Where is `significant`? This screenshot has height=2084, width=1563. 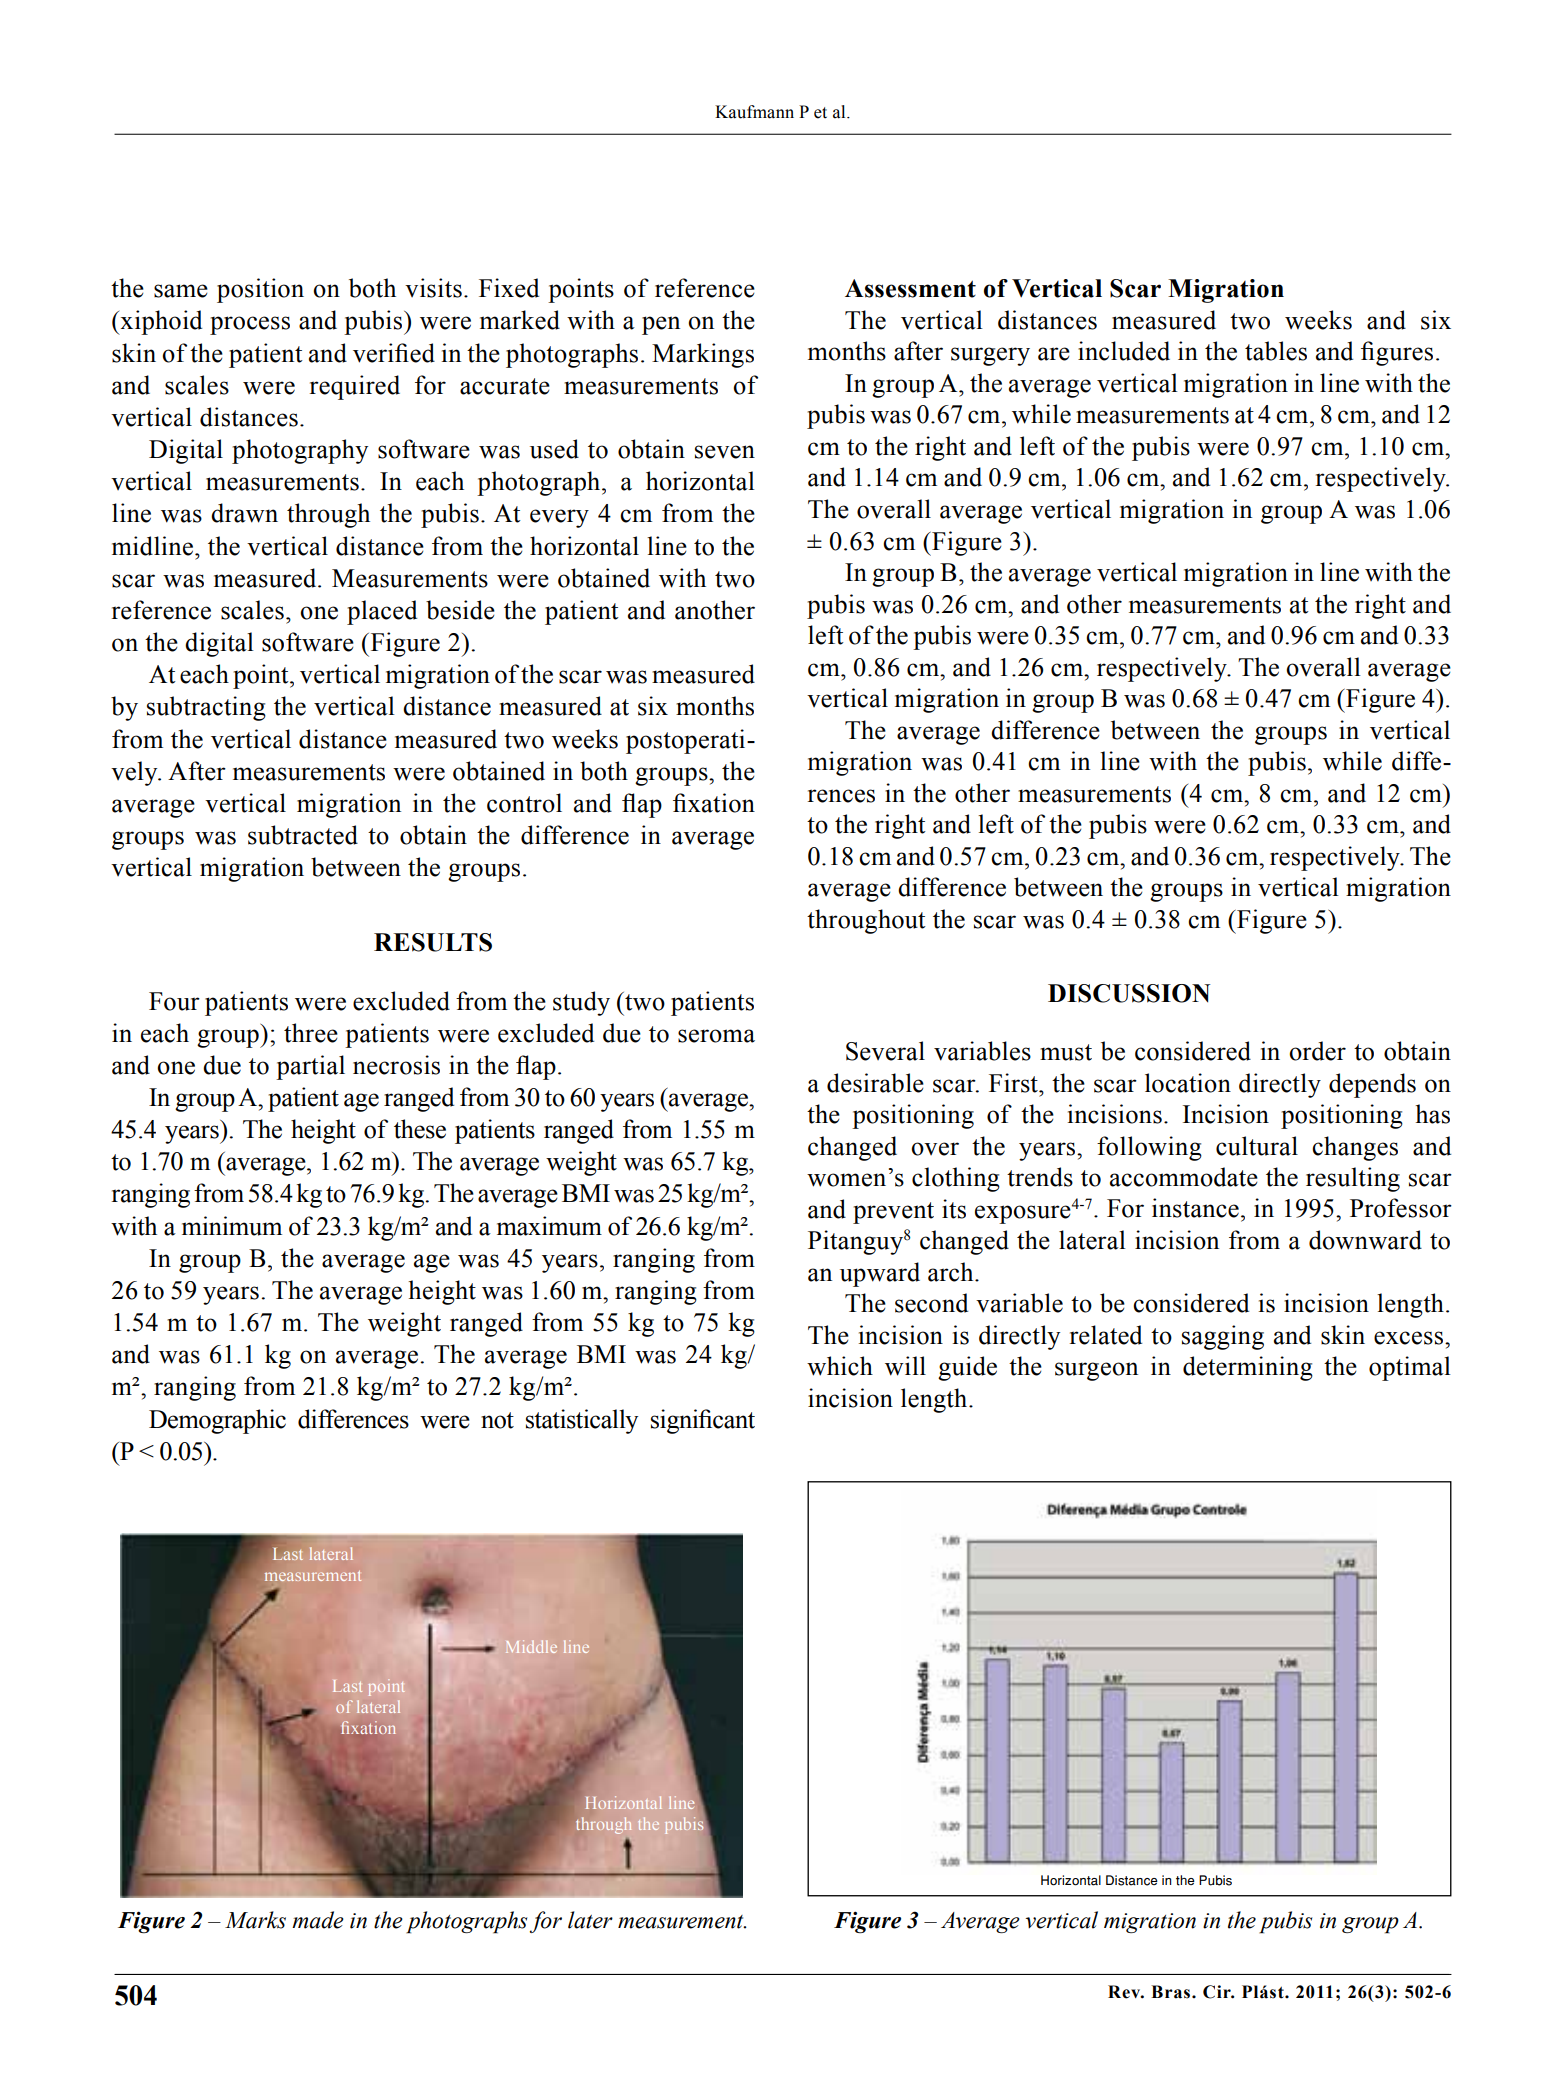
significant is located at coordinates (703, 1421).
